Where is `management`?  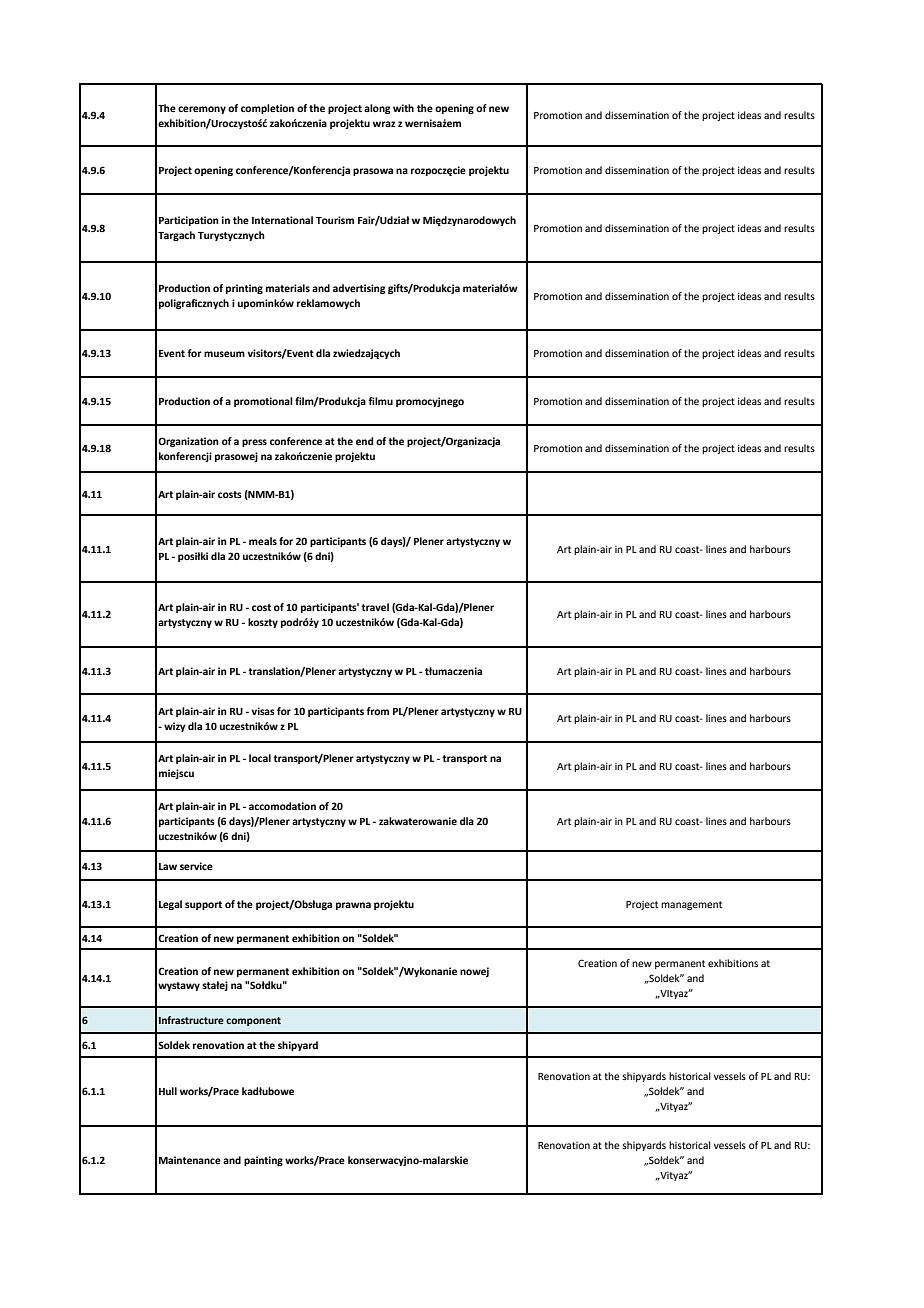
management is located at coordinates (691, 905).
